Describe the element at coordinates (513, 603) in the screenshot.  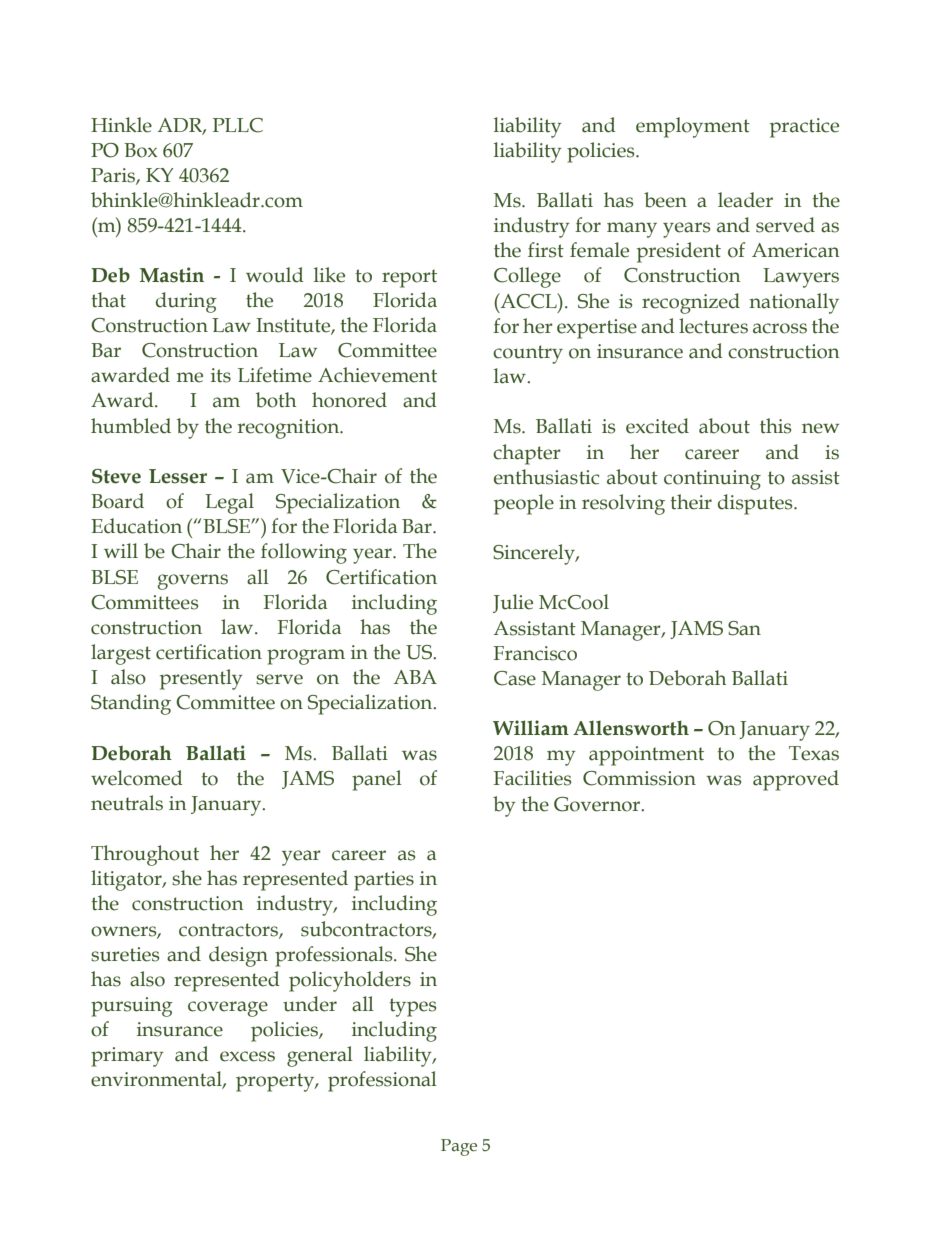
I see `Julie` at that location.
